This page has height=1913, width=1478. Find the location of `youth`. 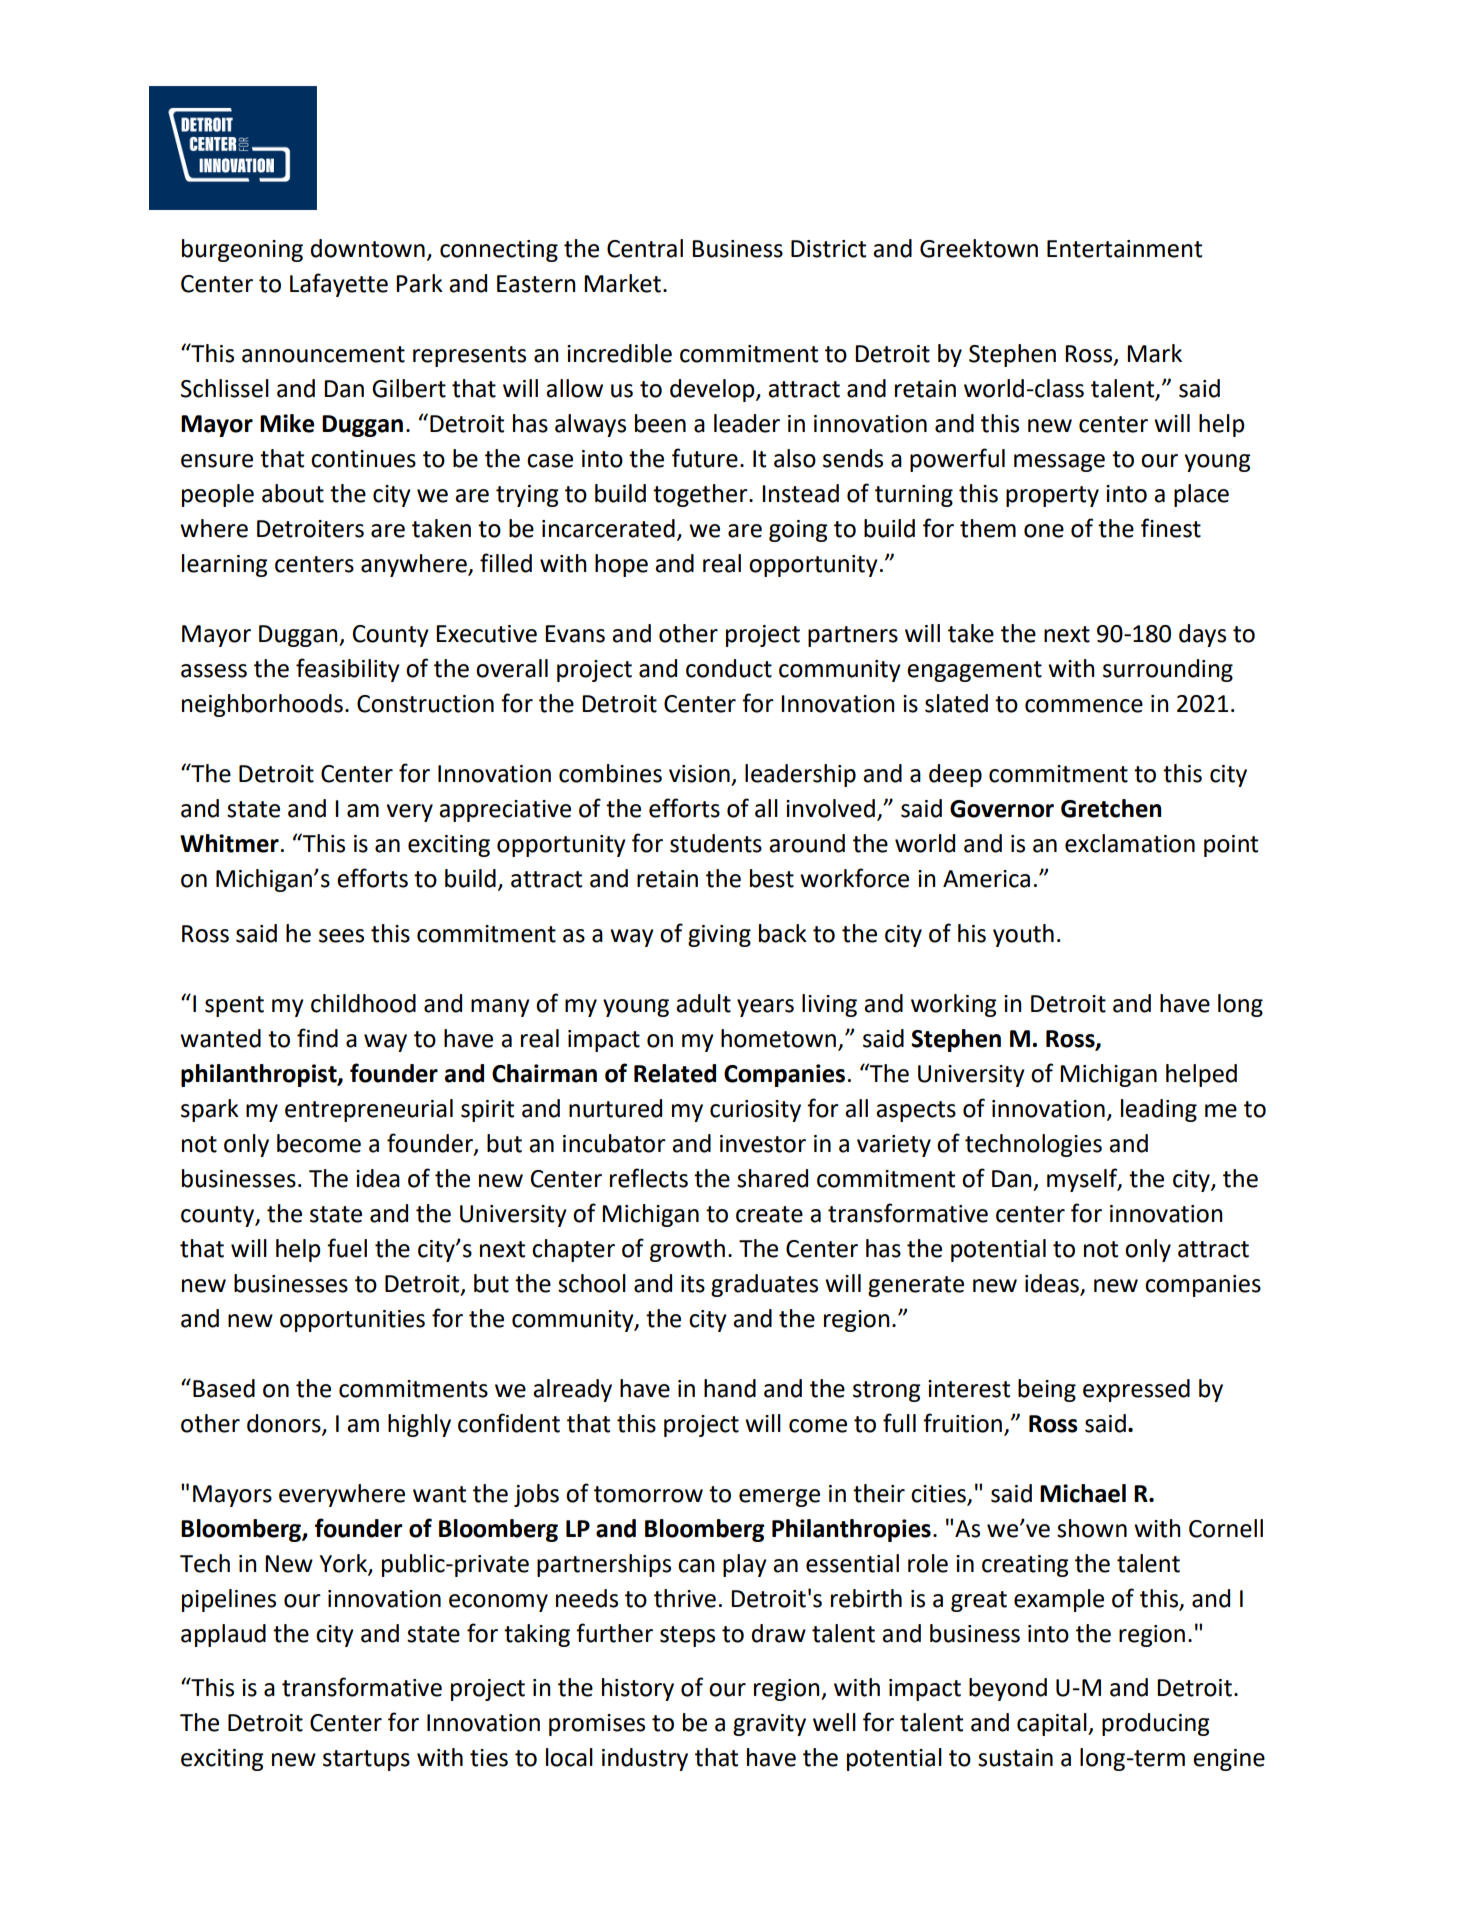

youth is located at coordinates (1023, 935).
